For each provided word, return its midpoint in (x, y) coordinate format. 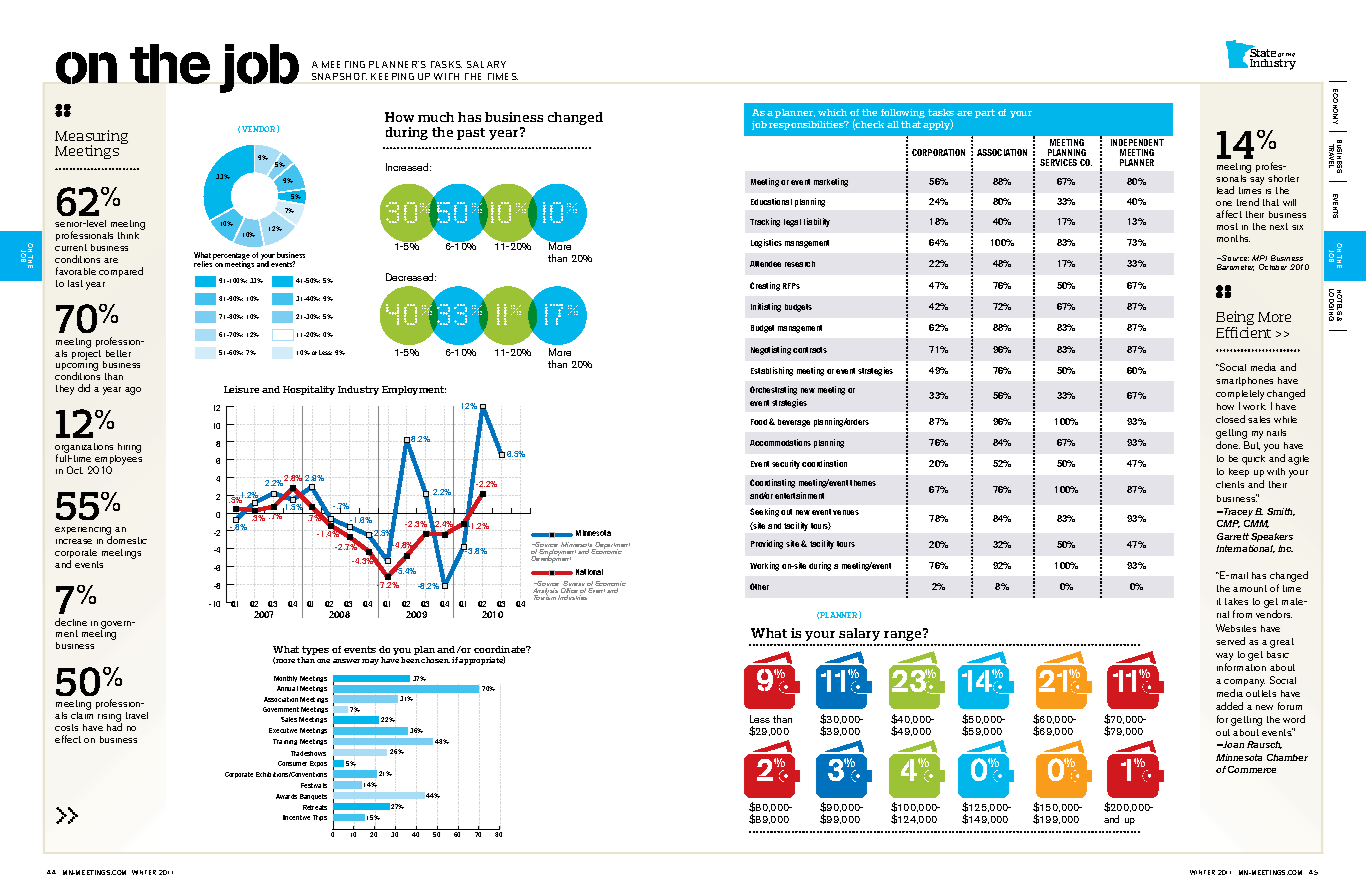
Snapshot (339, 76)
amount (1250, 588)
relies (204, 263)
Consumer (292, 763)
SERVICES (1058, 162)
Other (759, 586)
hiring (129, 448)
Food (759, 422)
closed (1230, 419)
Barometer (1235, 267)
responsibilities (807, 125)
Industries (572, 597)
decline (71, 622)
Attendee (765, 264)
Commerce (1252, 769)
